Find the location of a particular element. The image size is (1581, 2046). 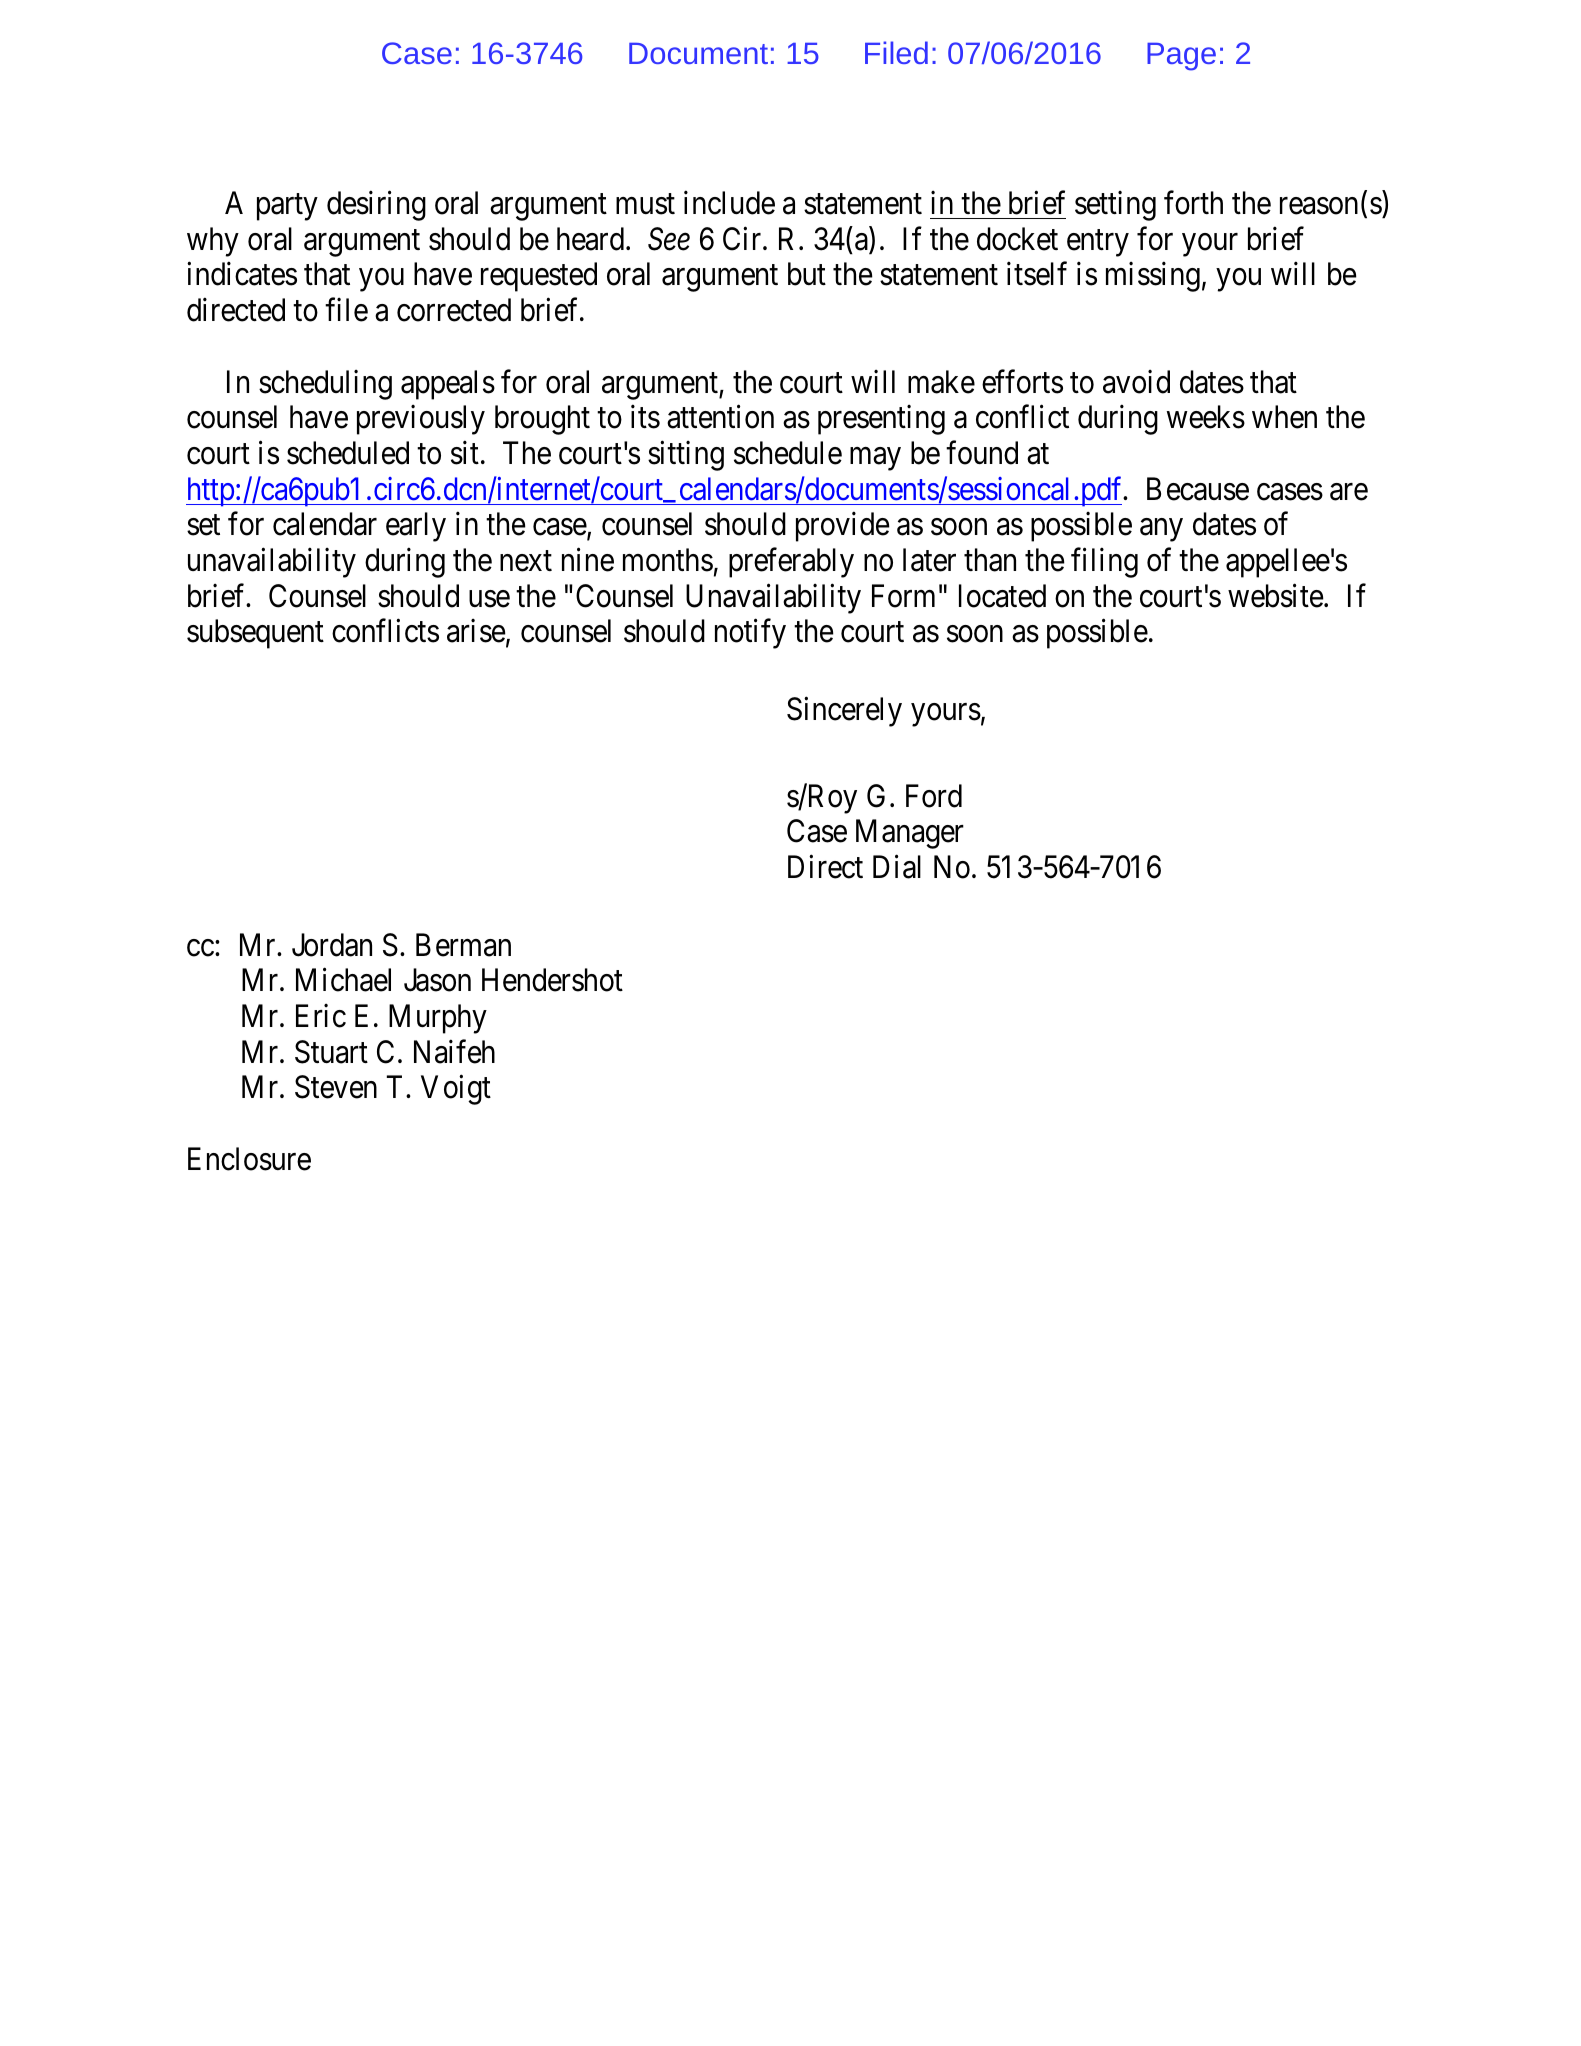

weeks is located at coordinates (1206, 417).
